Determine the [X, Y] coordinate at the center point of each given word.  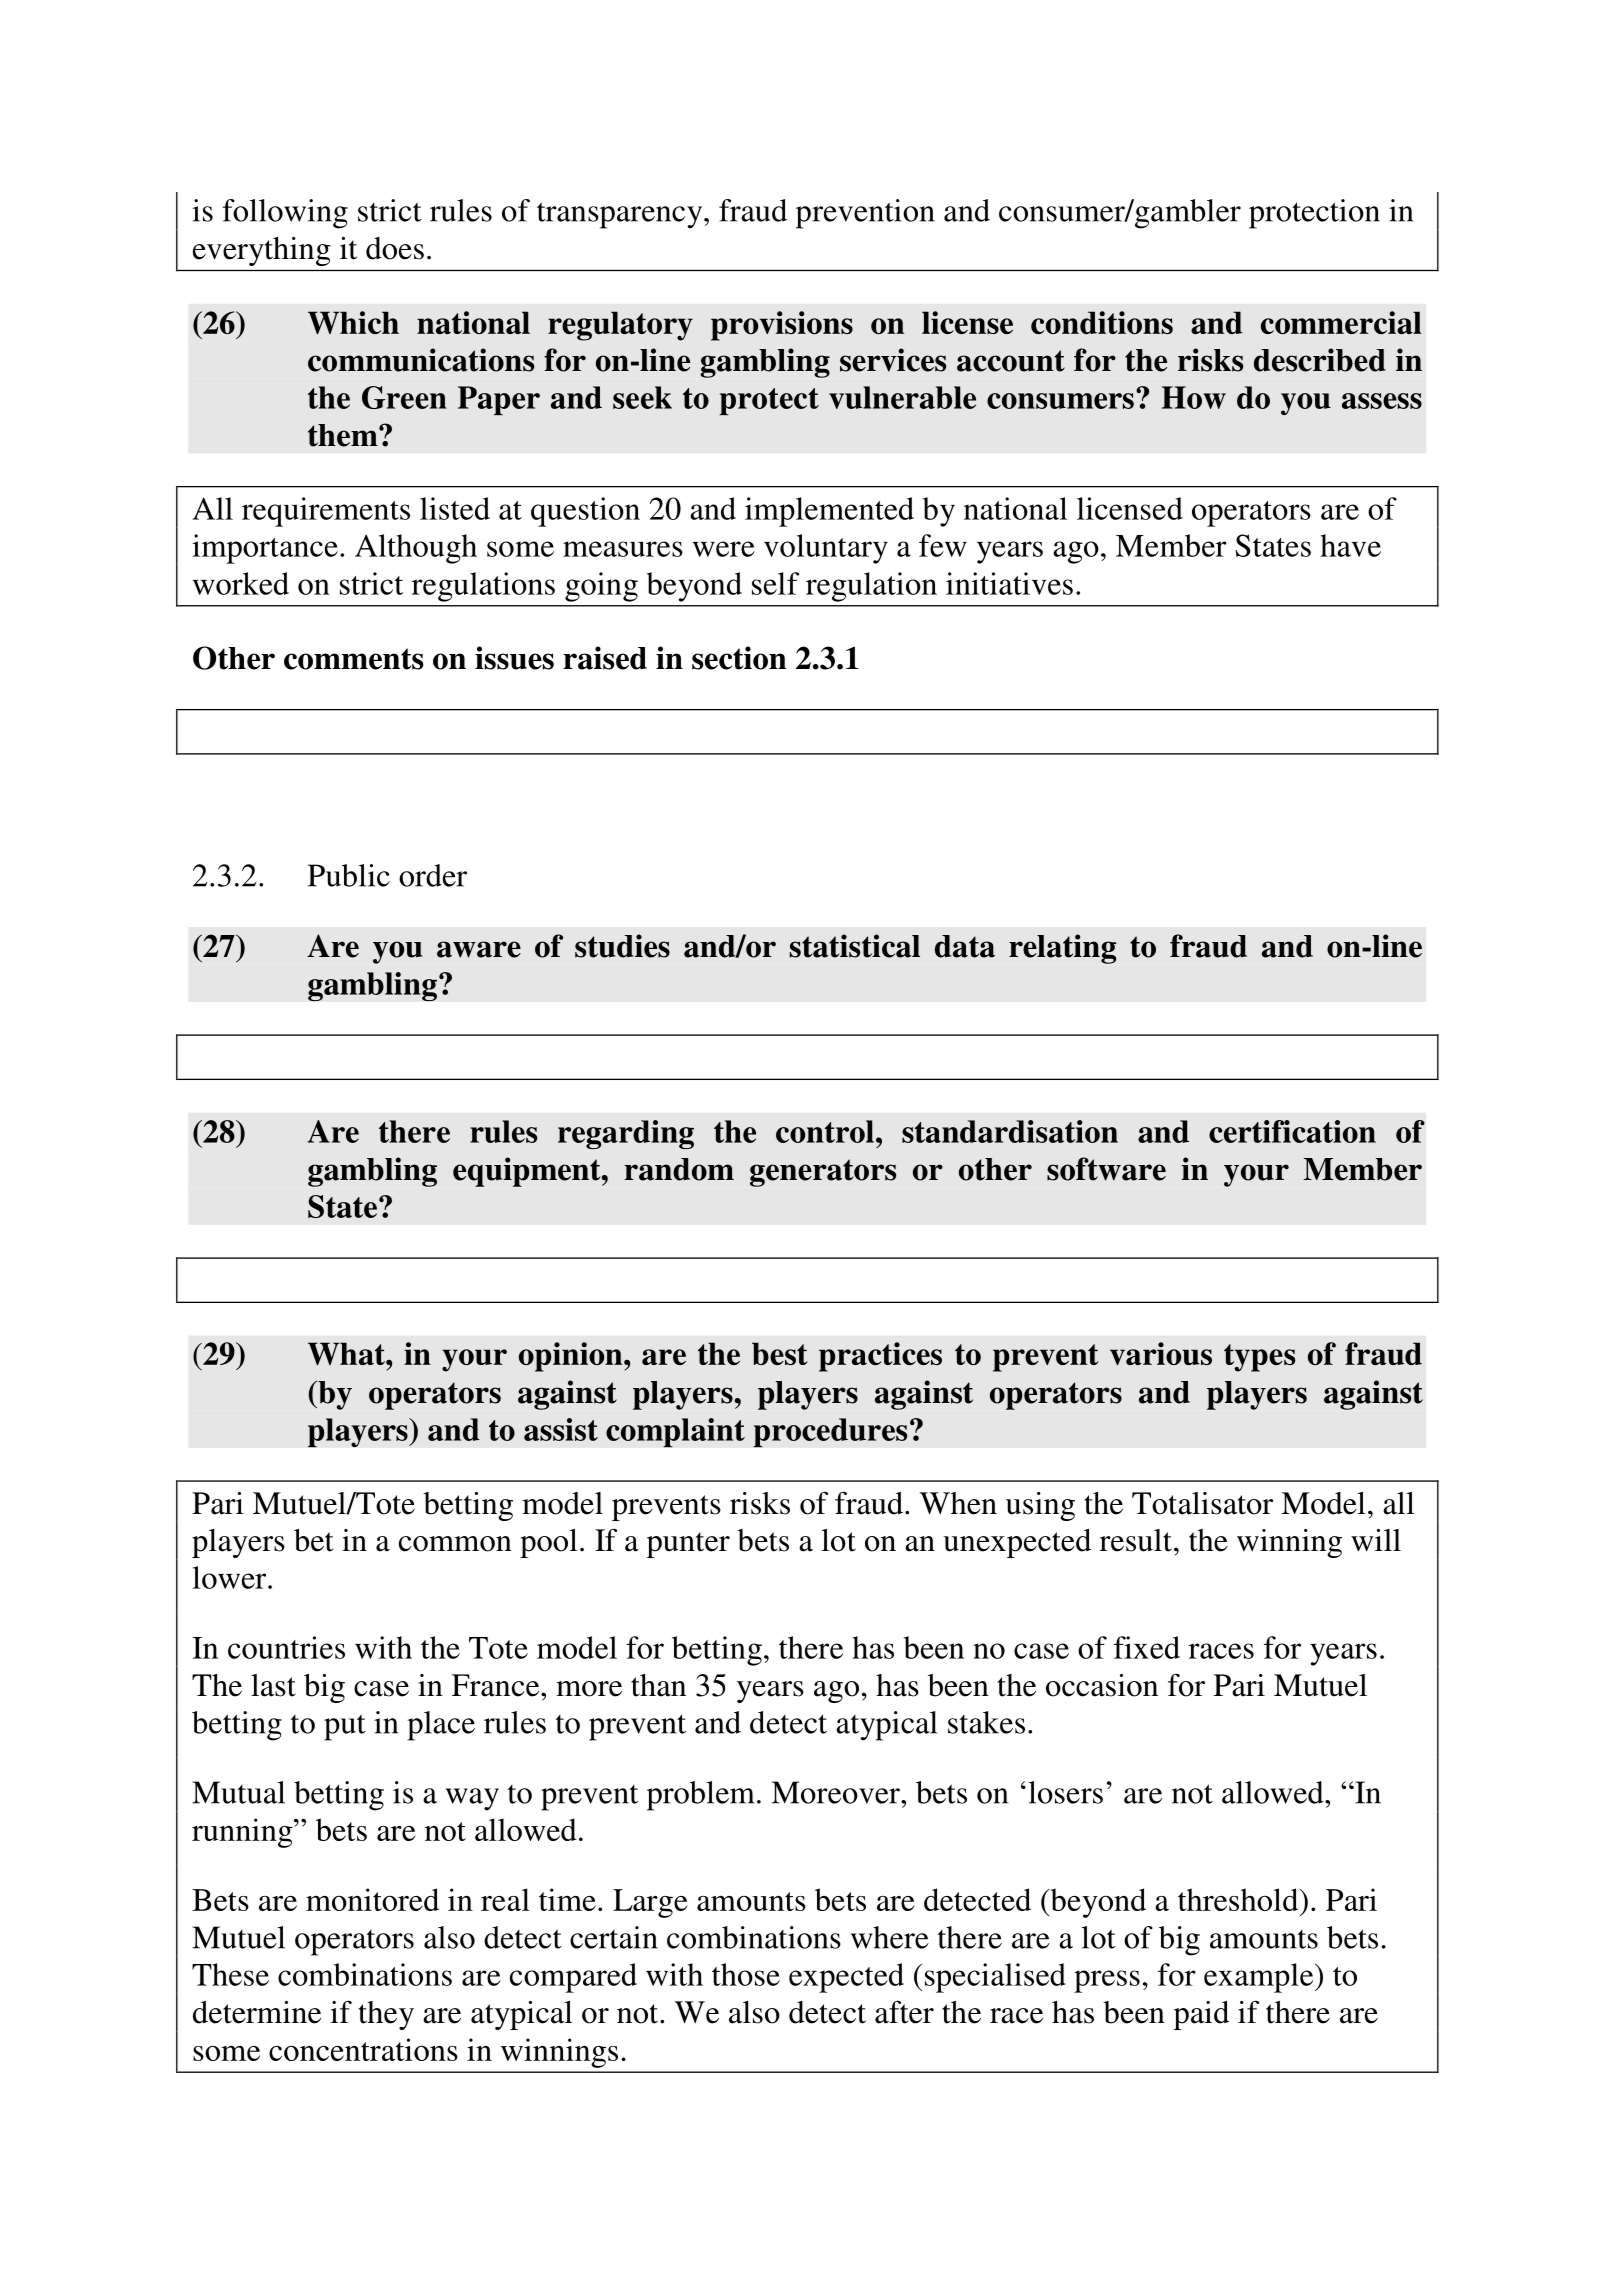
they [386, 2015]
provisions [782, 326]
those [746, 1974]
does [395, 248]
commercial [1341, 322]
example [1260, 1978]
